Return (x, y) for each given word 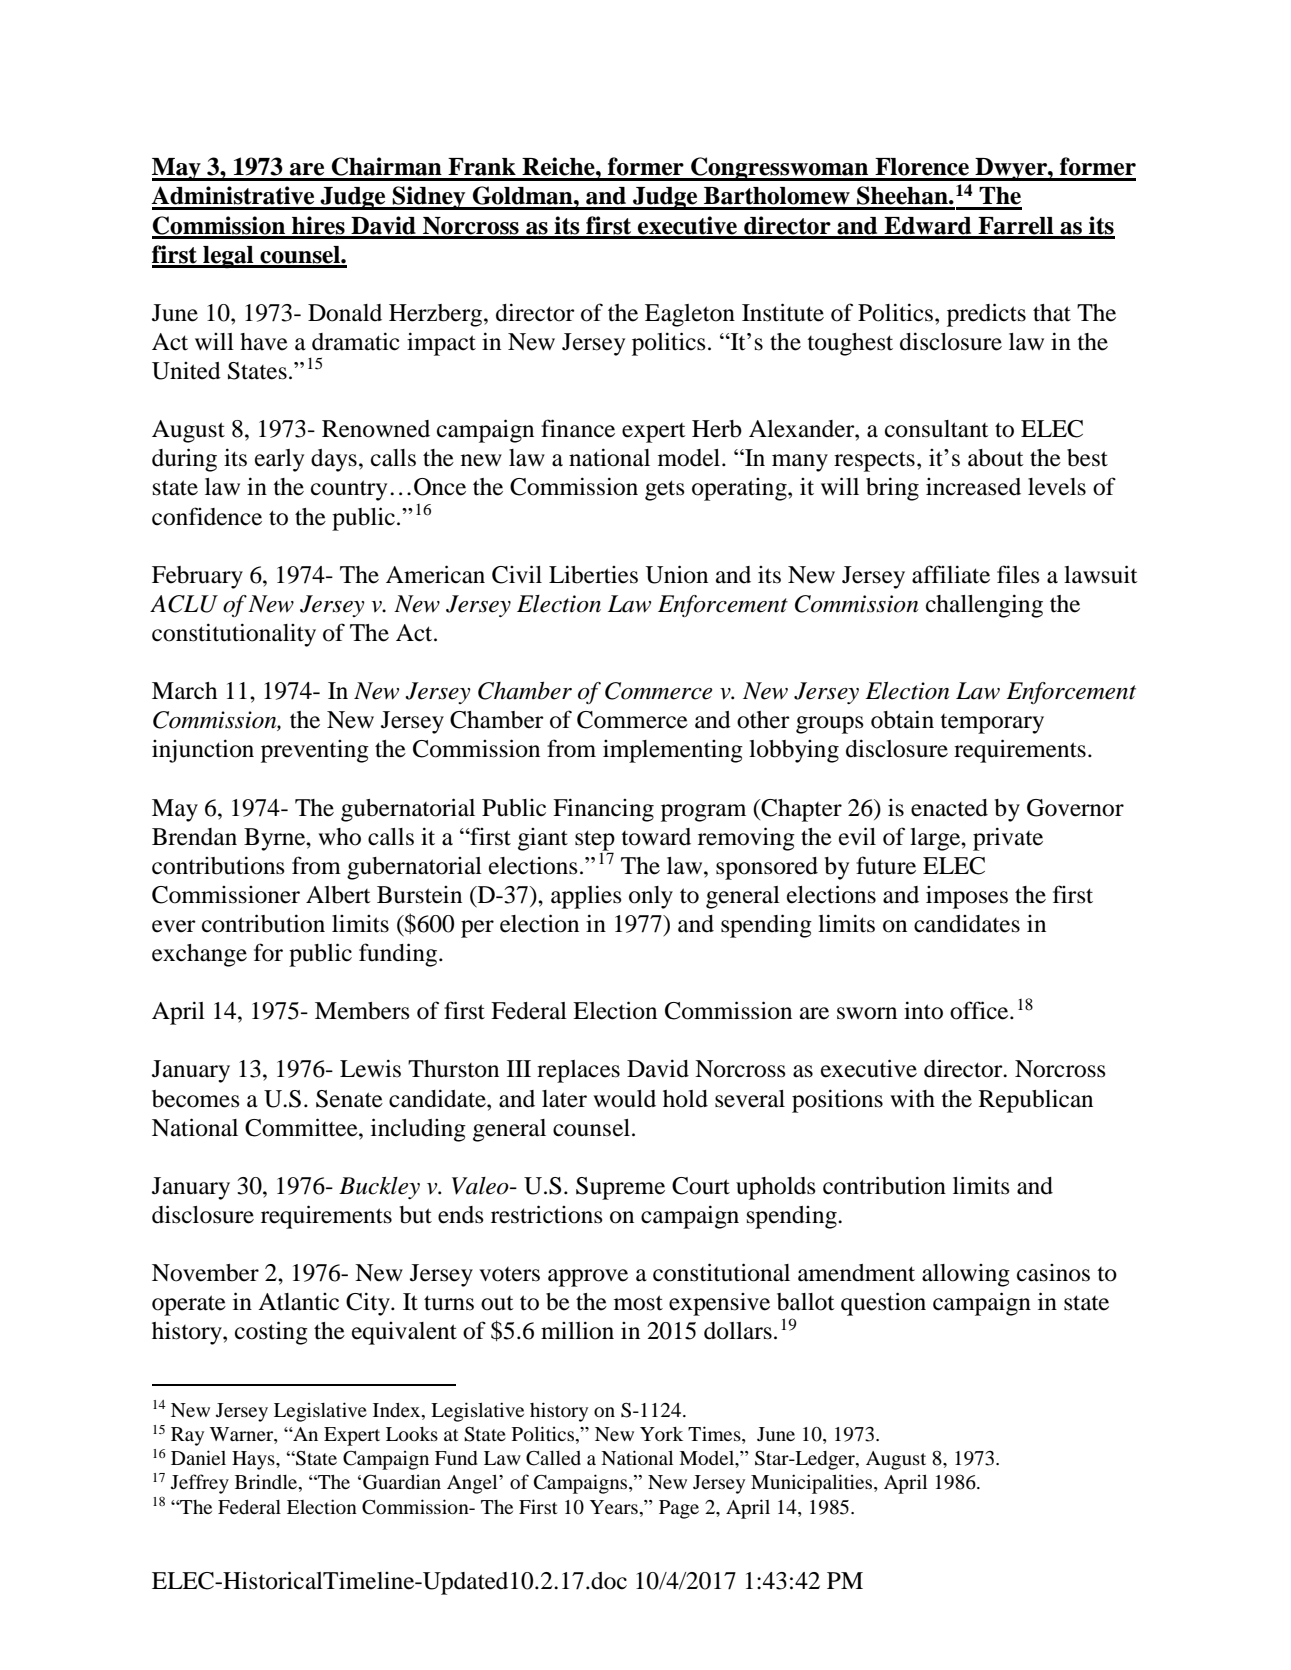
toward (656, 837)
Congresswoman (780, 169)
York (661, 1434)
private (1008, 839)
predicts (986, 315)
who (339, 837)
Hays (254, 1460)
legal (228, 257)
